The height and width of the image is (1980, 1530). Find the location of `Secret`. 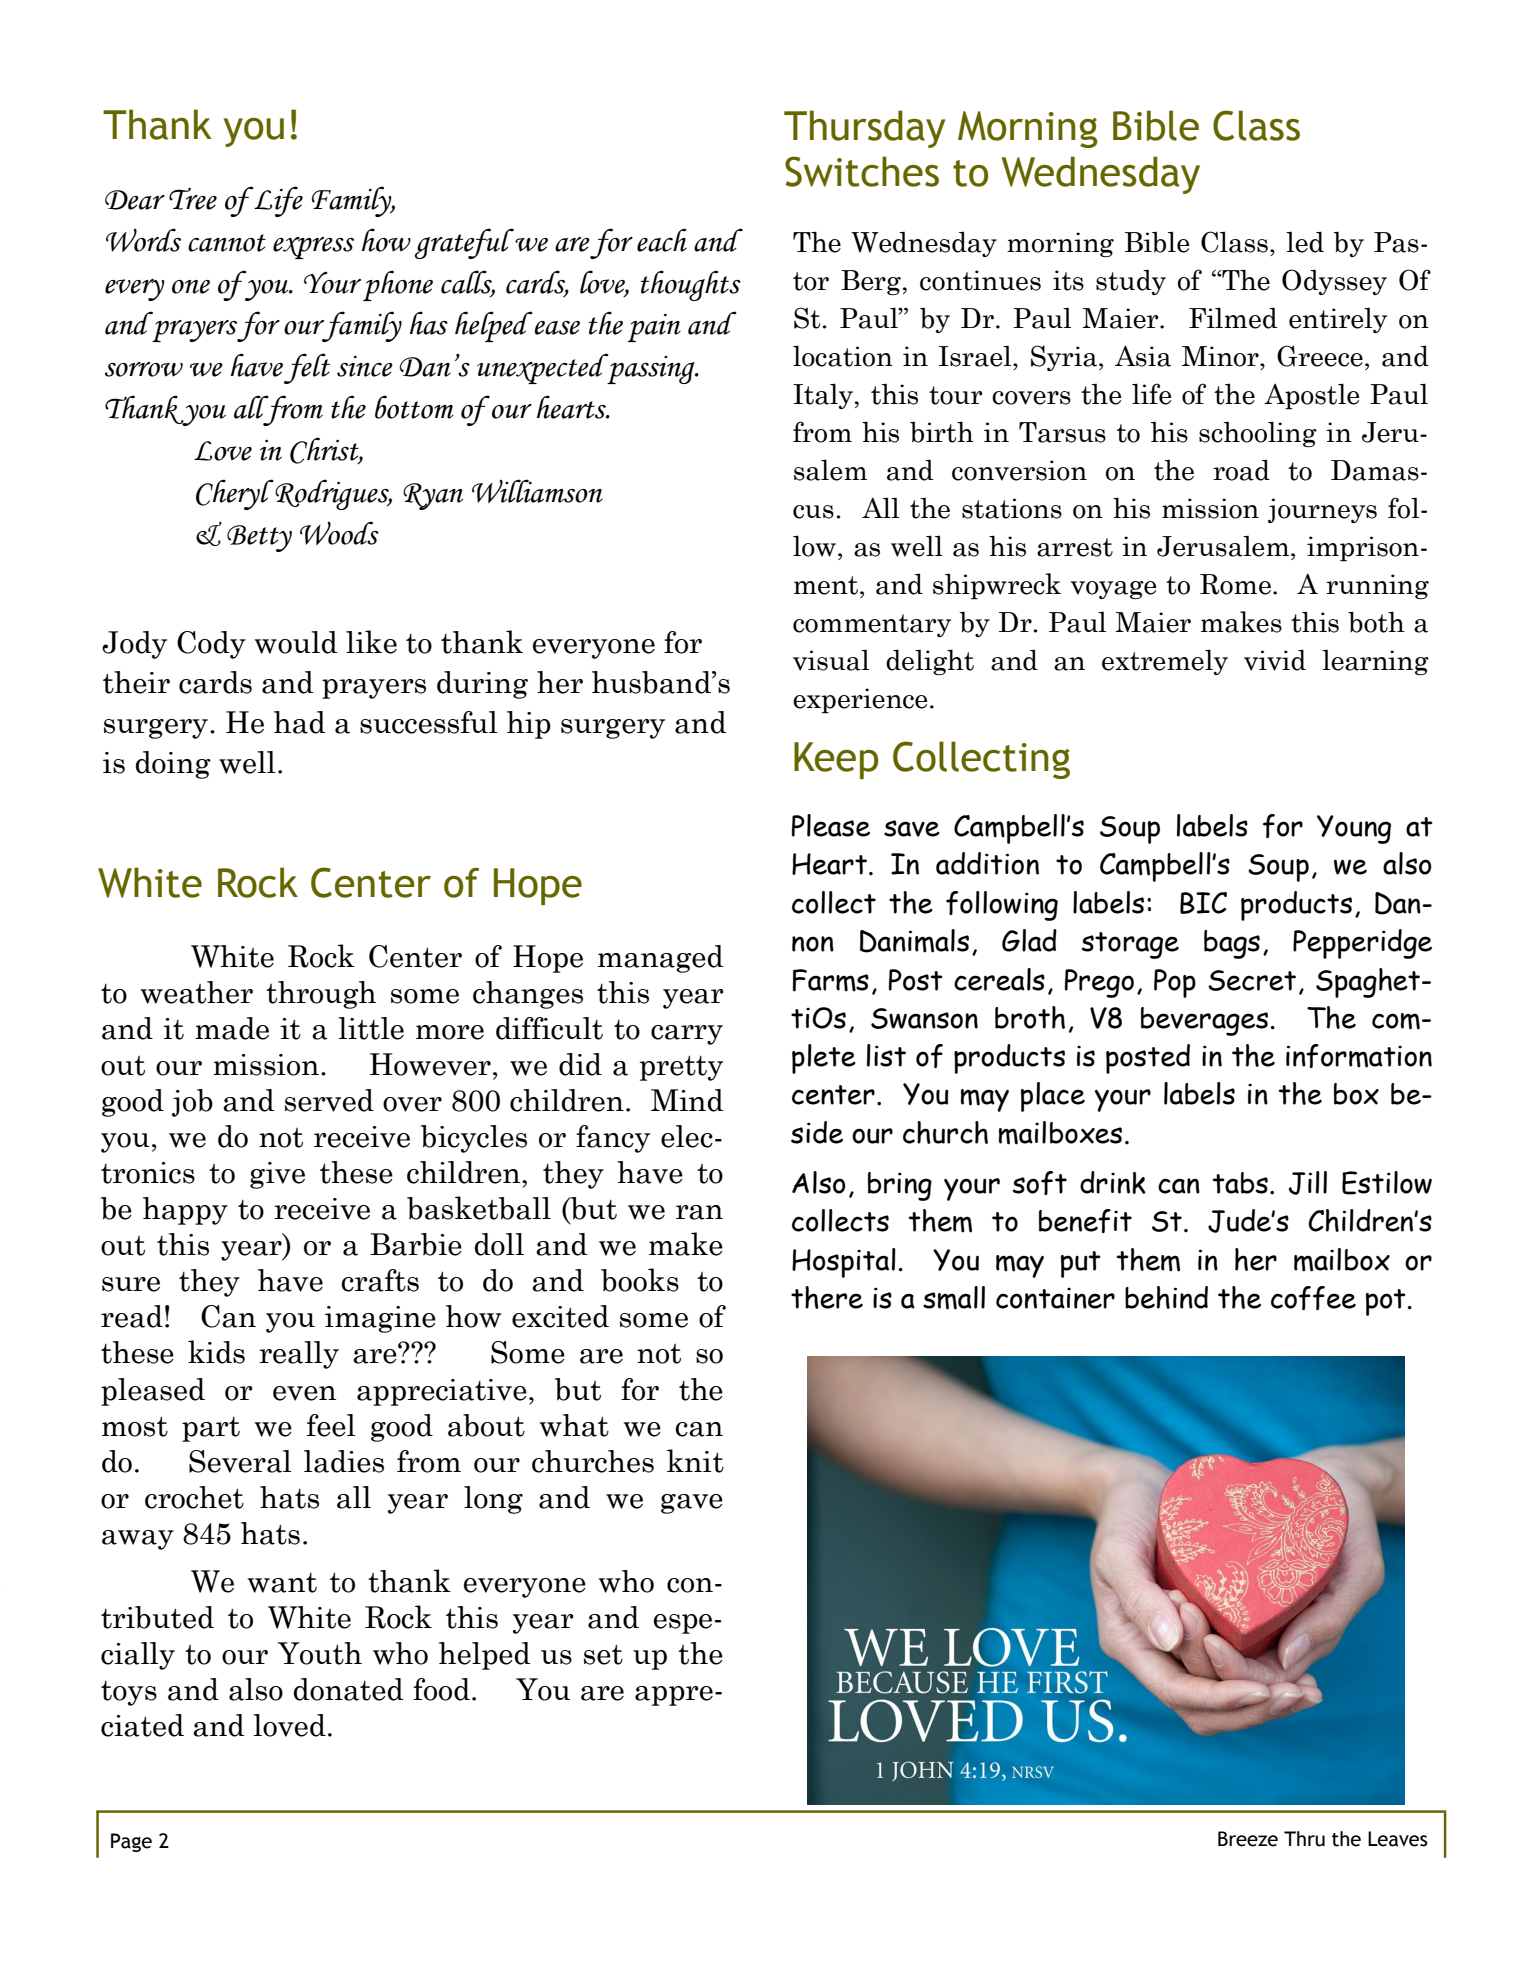

Secret is located at coordinates (1252, 980).
